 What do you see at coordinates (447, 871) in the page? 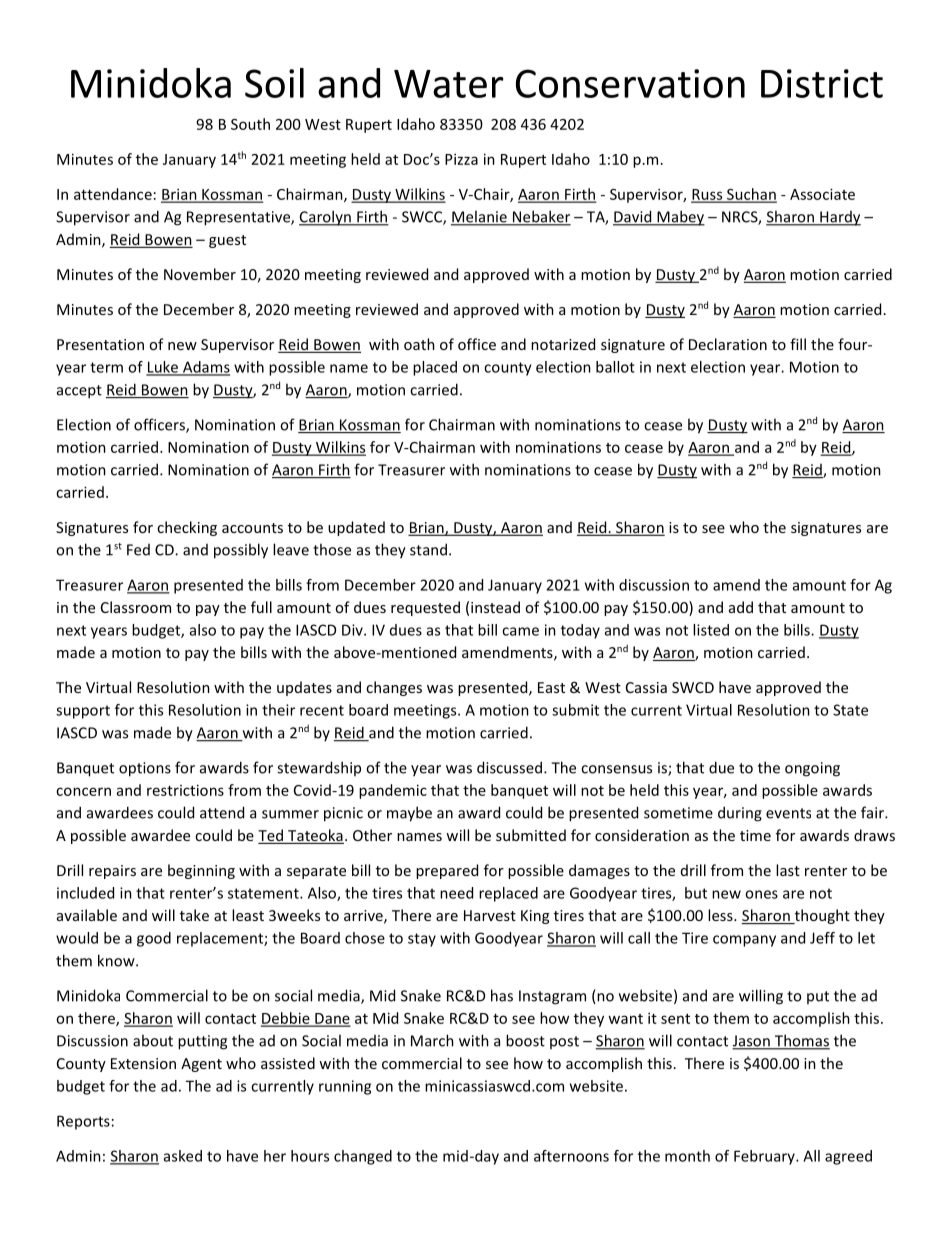
I see `prepared` at bounding box center [447, 871].
